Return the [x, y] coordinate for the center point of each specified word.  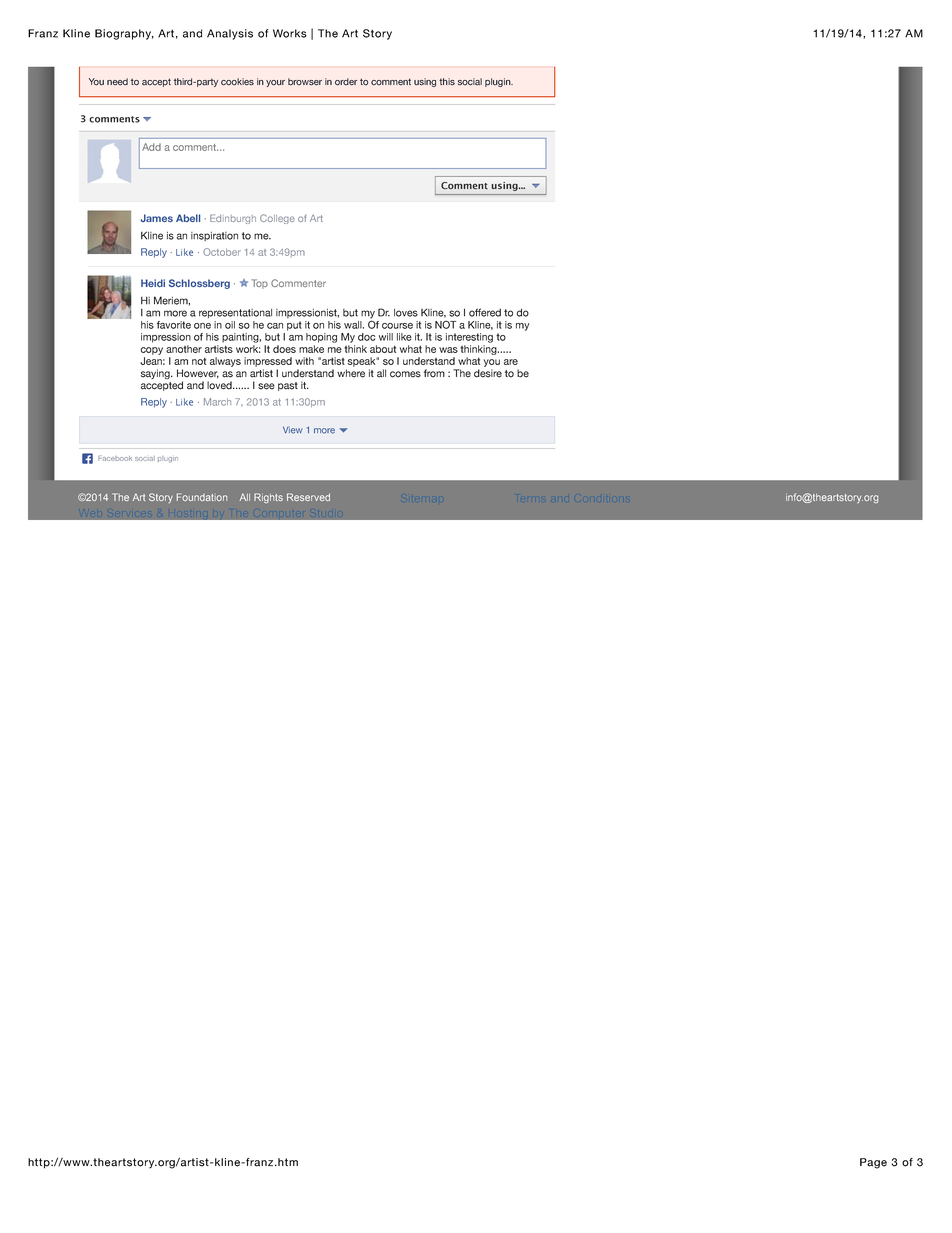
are [511, 362]
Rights [268, 498]
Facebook [115, 458]
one [202, 326]
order [346, 82]
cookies [237, 82]
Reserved [308, 497]
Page [873, 1163]
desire [488, 373]
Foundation [202, 497]
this [447, 82]
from [434, 373]
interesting [469, 338]
